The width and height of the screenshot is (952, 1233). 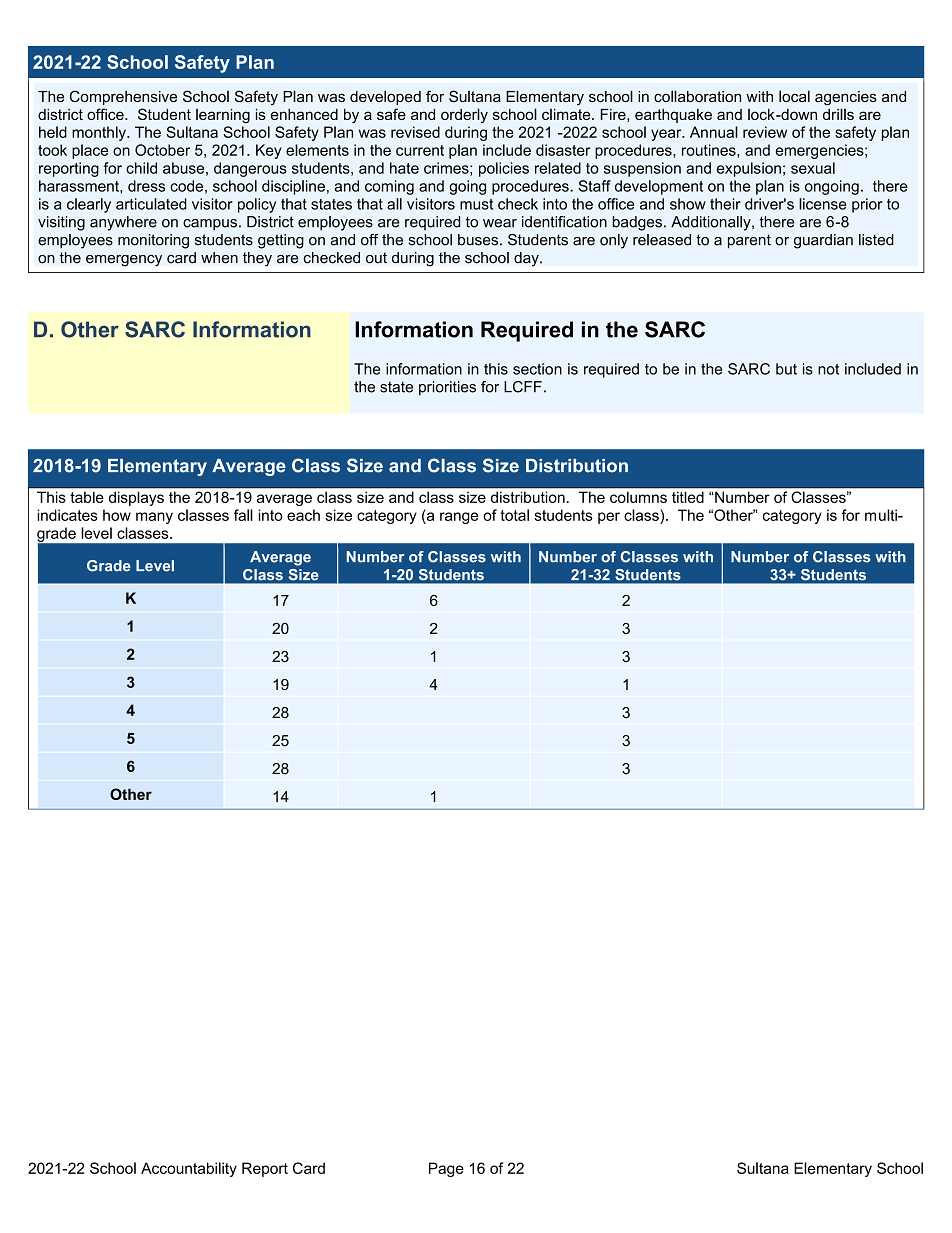 I want to click on total, so click(x=514, y=515).
